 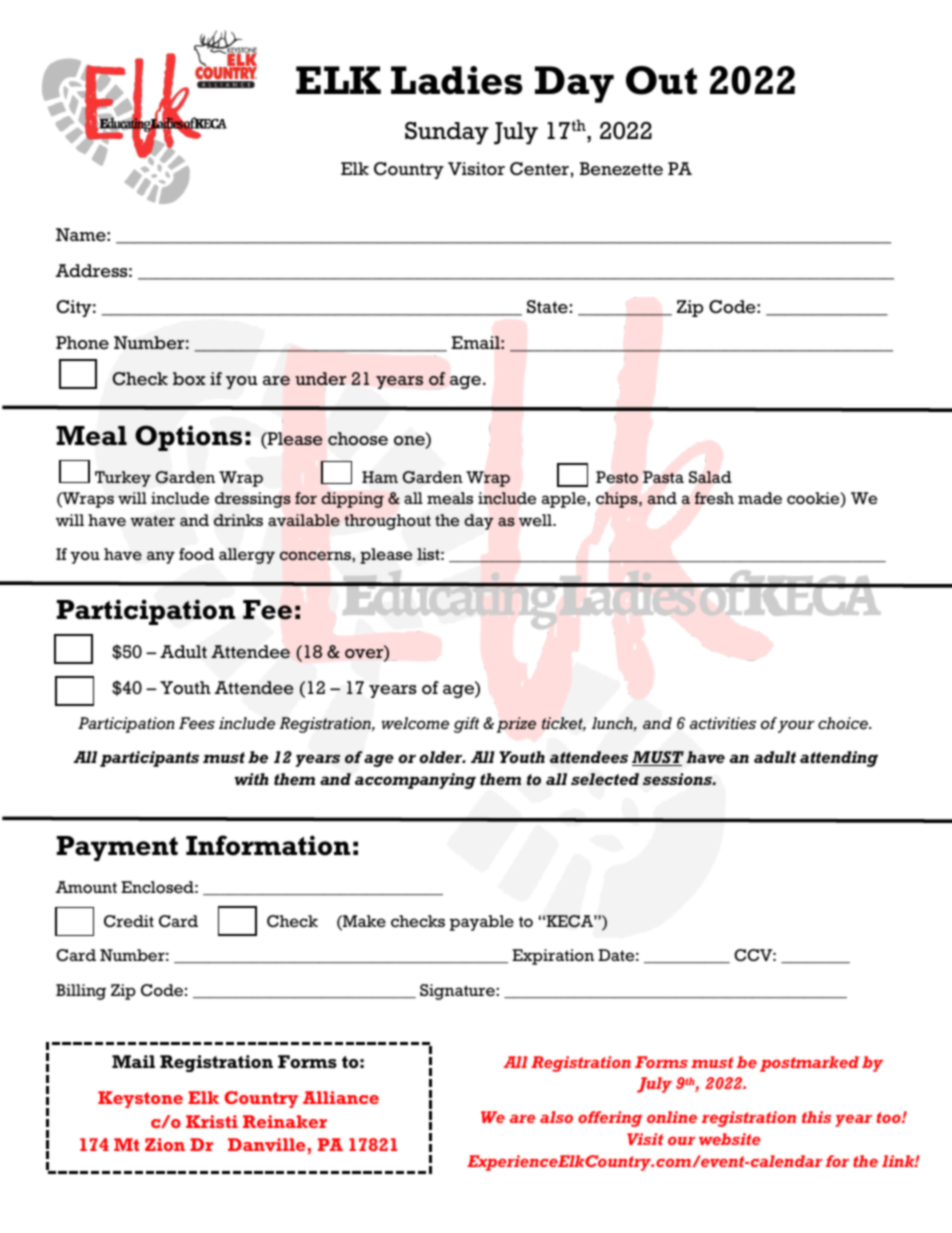 I want to click on Keystone, so click(x=140, y=1099).
